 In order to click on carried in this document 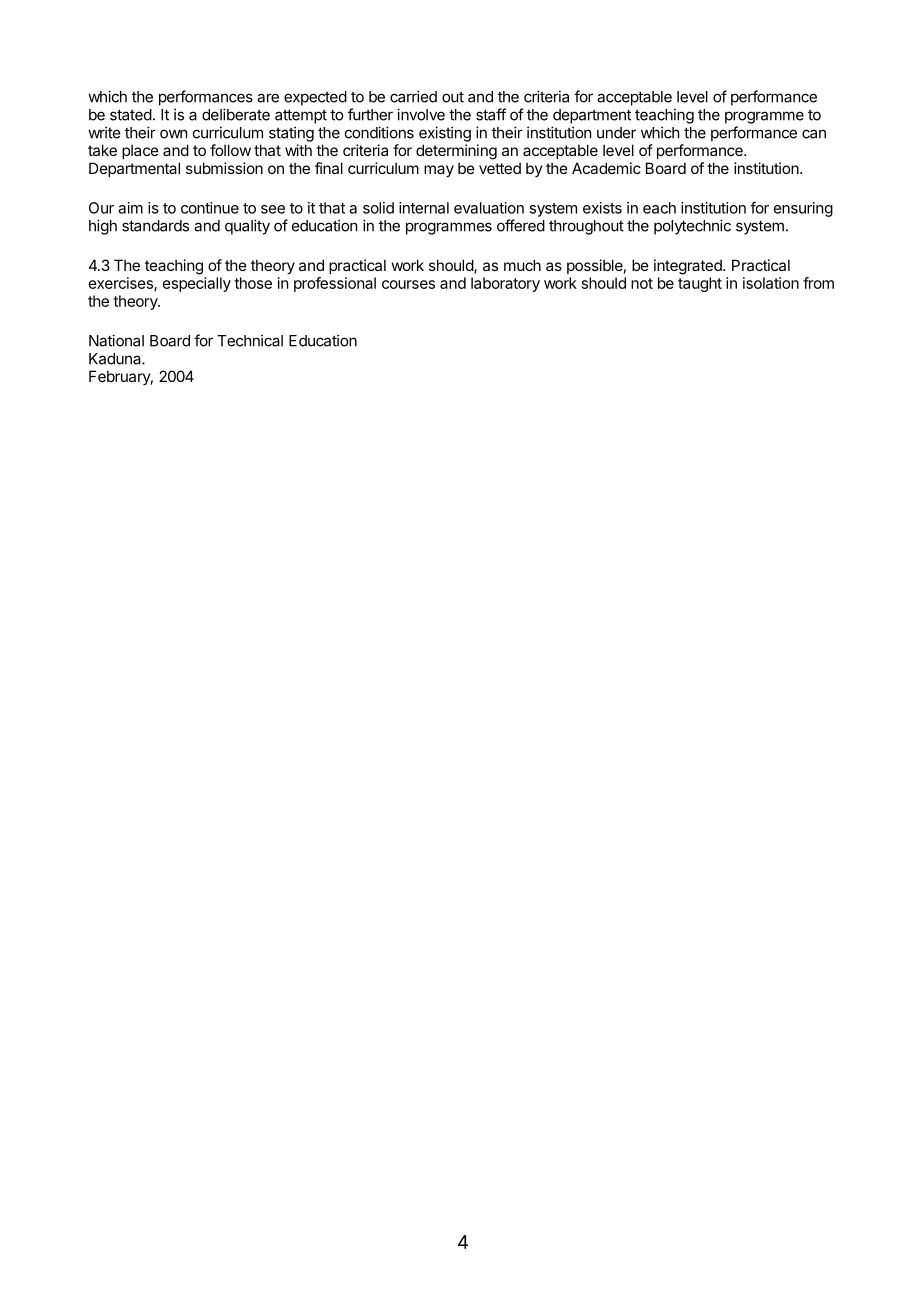, I will do `click(413, 96)`.
